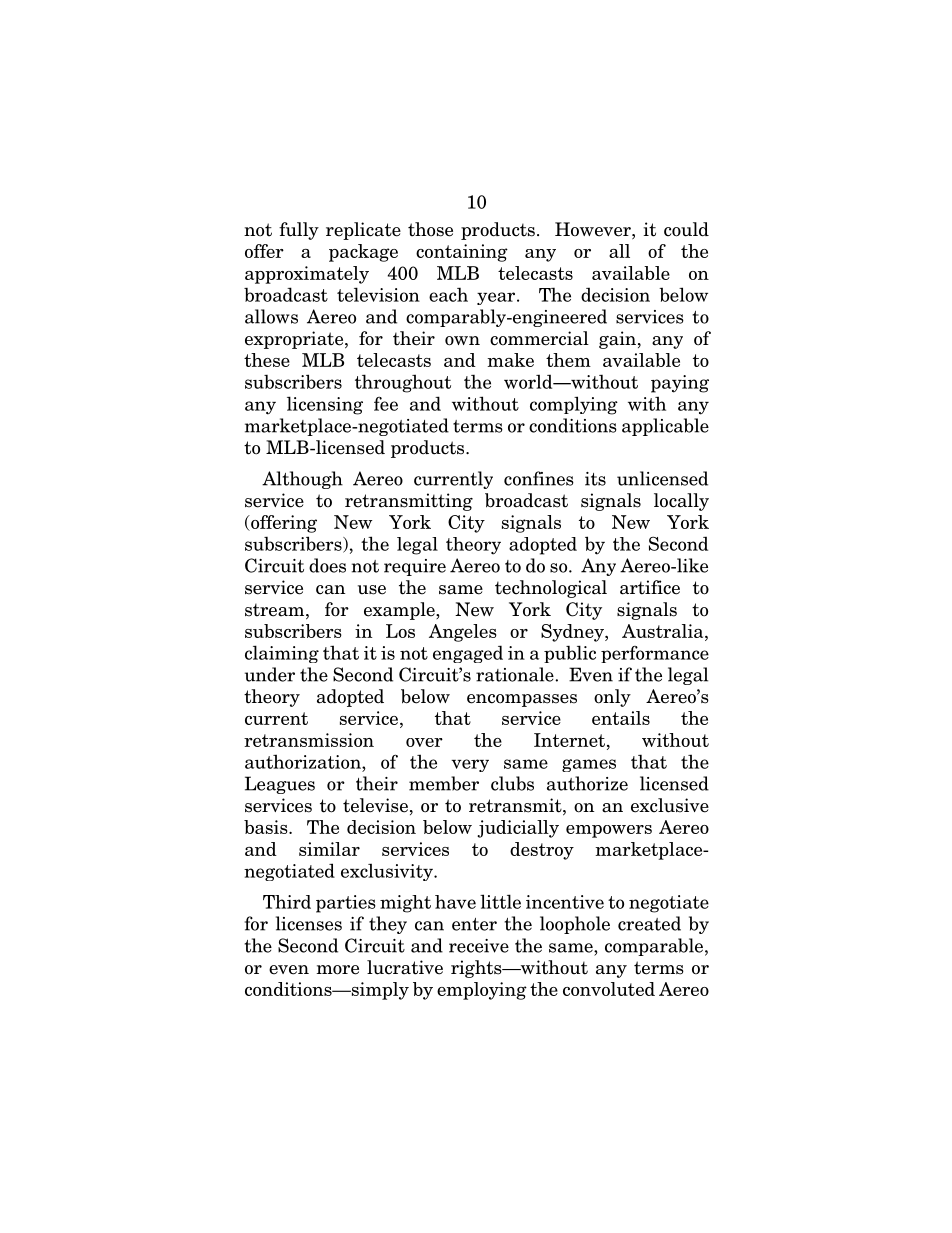 The image size is (952, 1233). Describe the element at coordinates (302, 480) in the screenshot. I see `Although` at that location.
